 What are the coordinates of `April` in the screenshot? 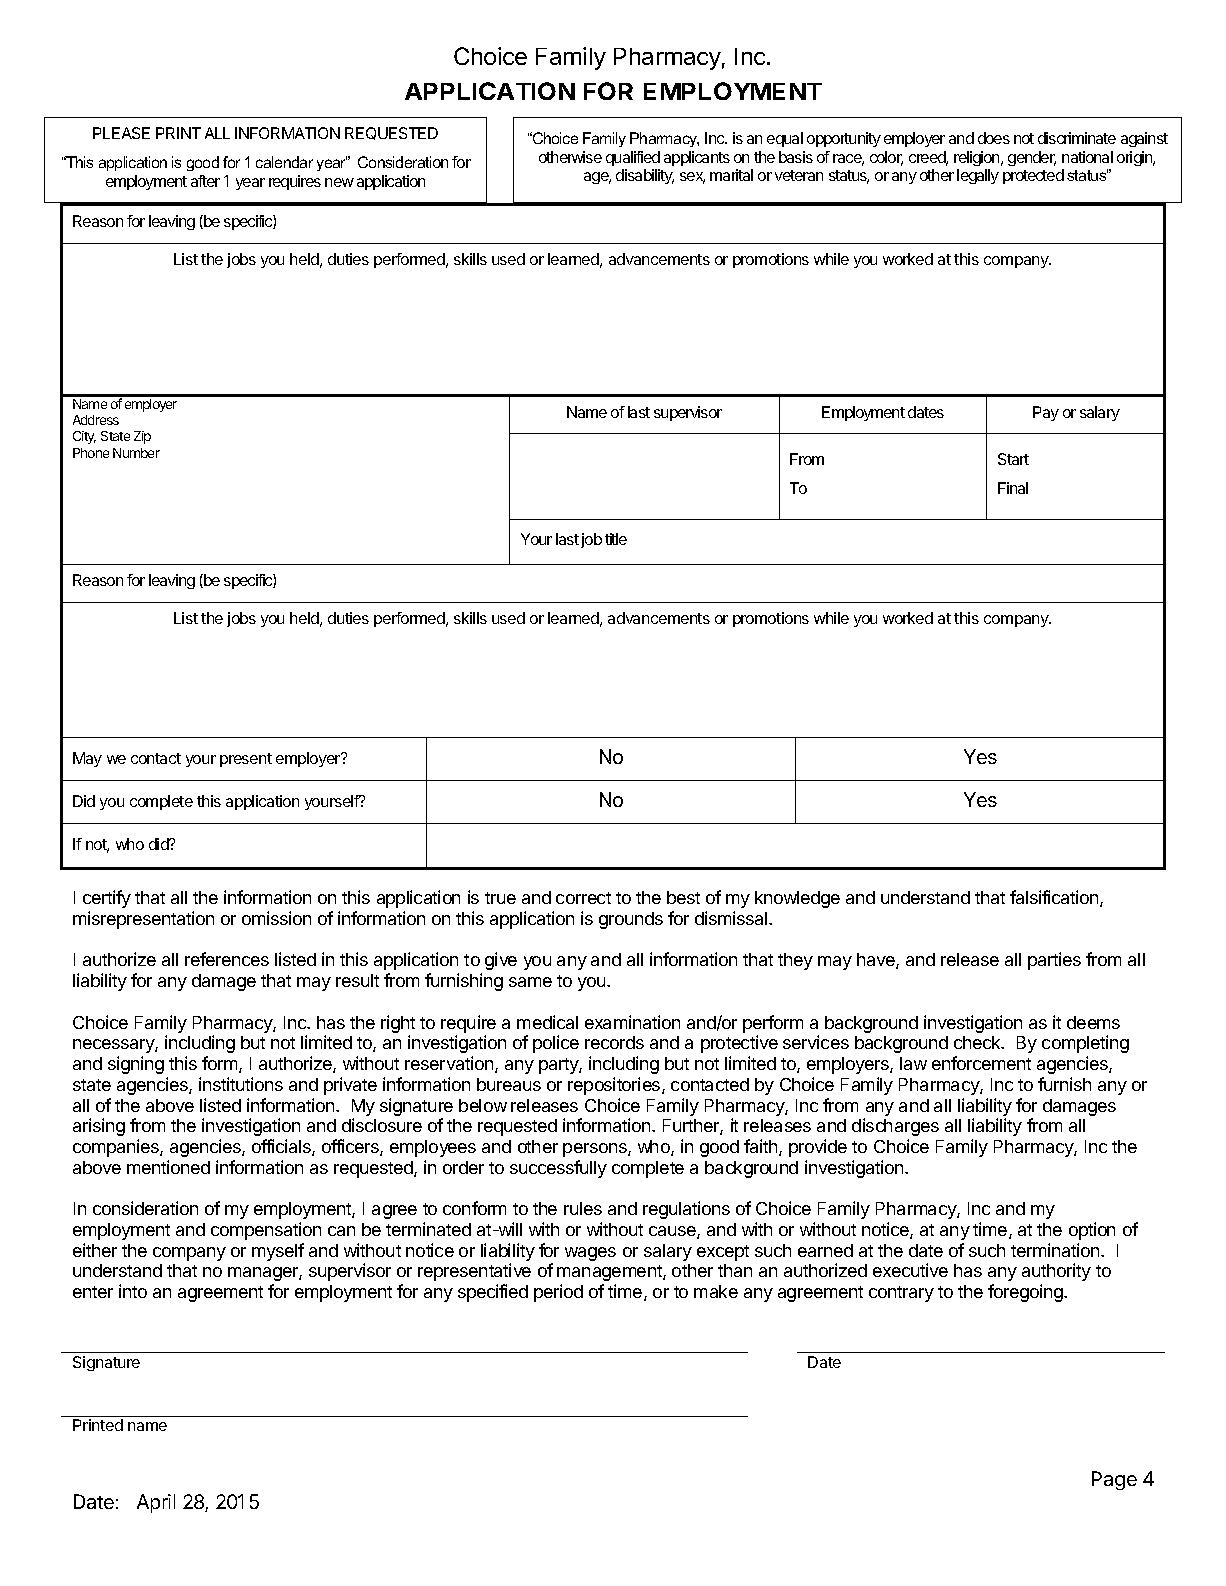 It's located at (156, 1503).
